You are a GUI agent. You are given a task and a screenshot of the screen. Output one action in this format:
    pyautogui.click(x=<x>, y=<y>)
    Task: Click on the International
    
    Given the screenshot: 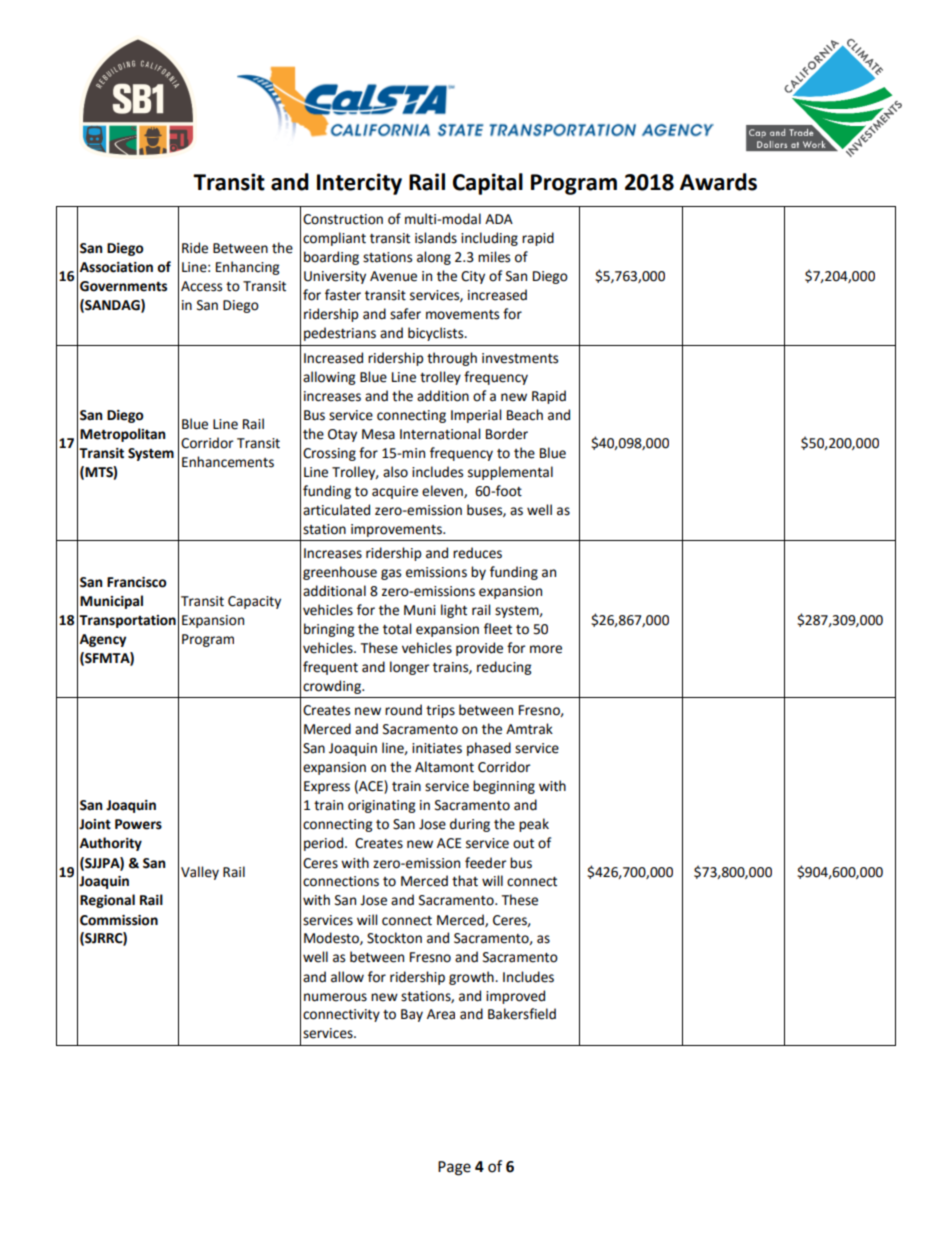 What is the action you would take?
    pyautogui.click(x=440, y=434)
